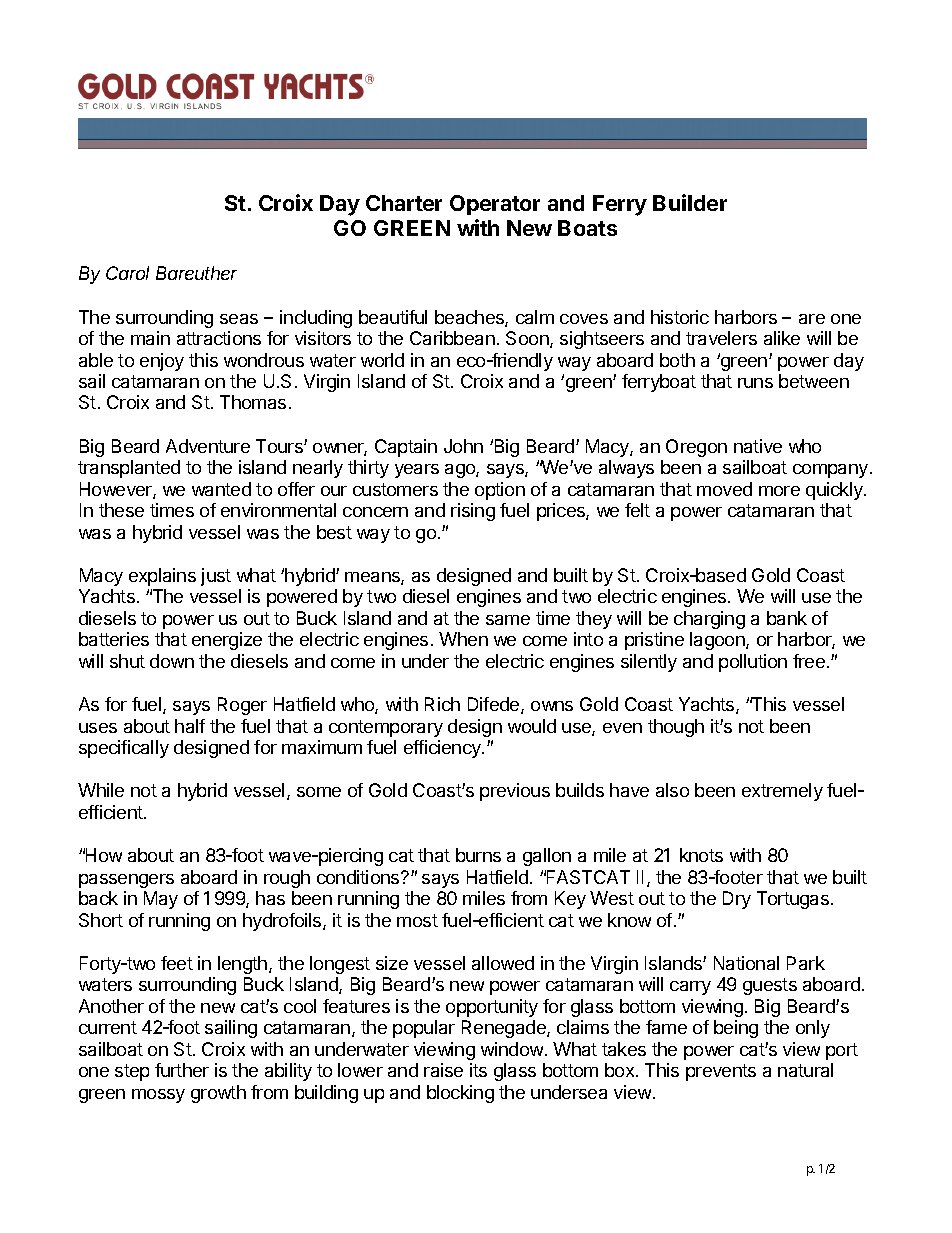 This document has width=952, height=1233. I want to click on When, so click(463, 639).
